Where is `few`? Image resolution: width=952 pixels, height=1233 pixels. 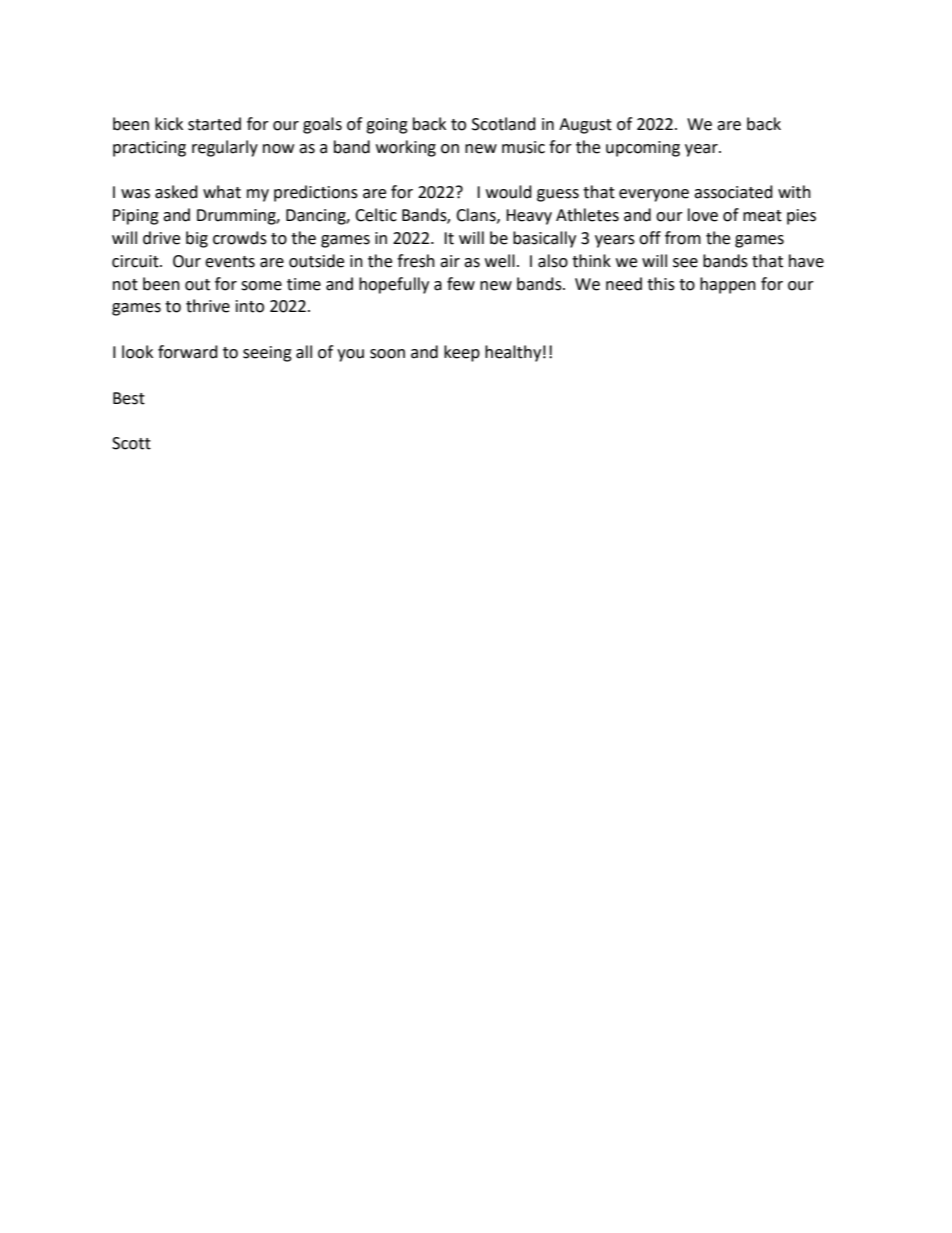 few is located at coordinates (461, 284).
